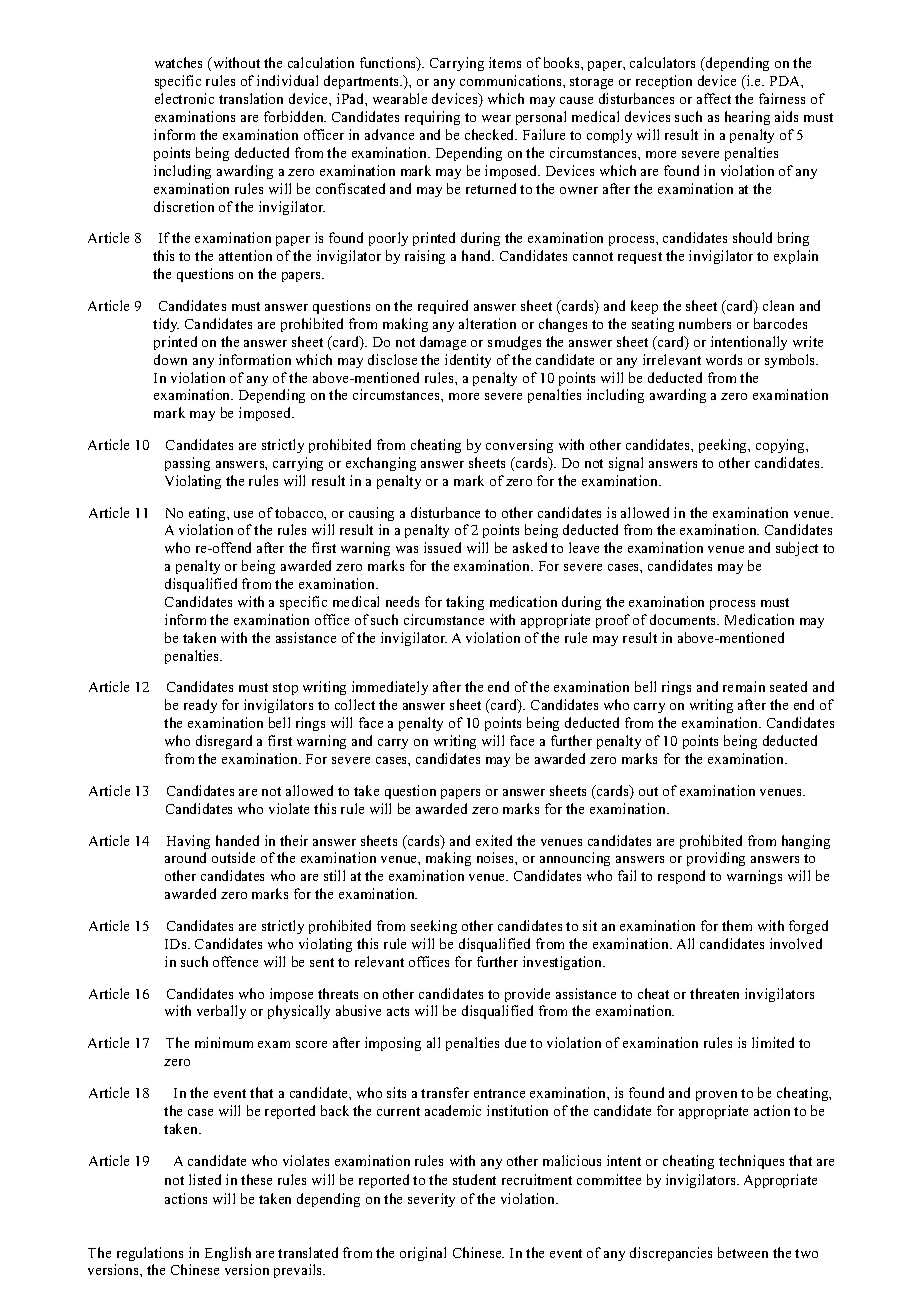 The width and height of the screenshot is (924, 1308). I want to click on between, so click(743, 1252).
